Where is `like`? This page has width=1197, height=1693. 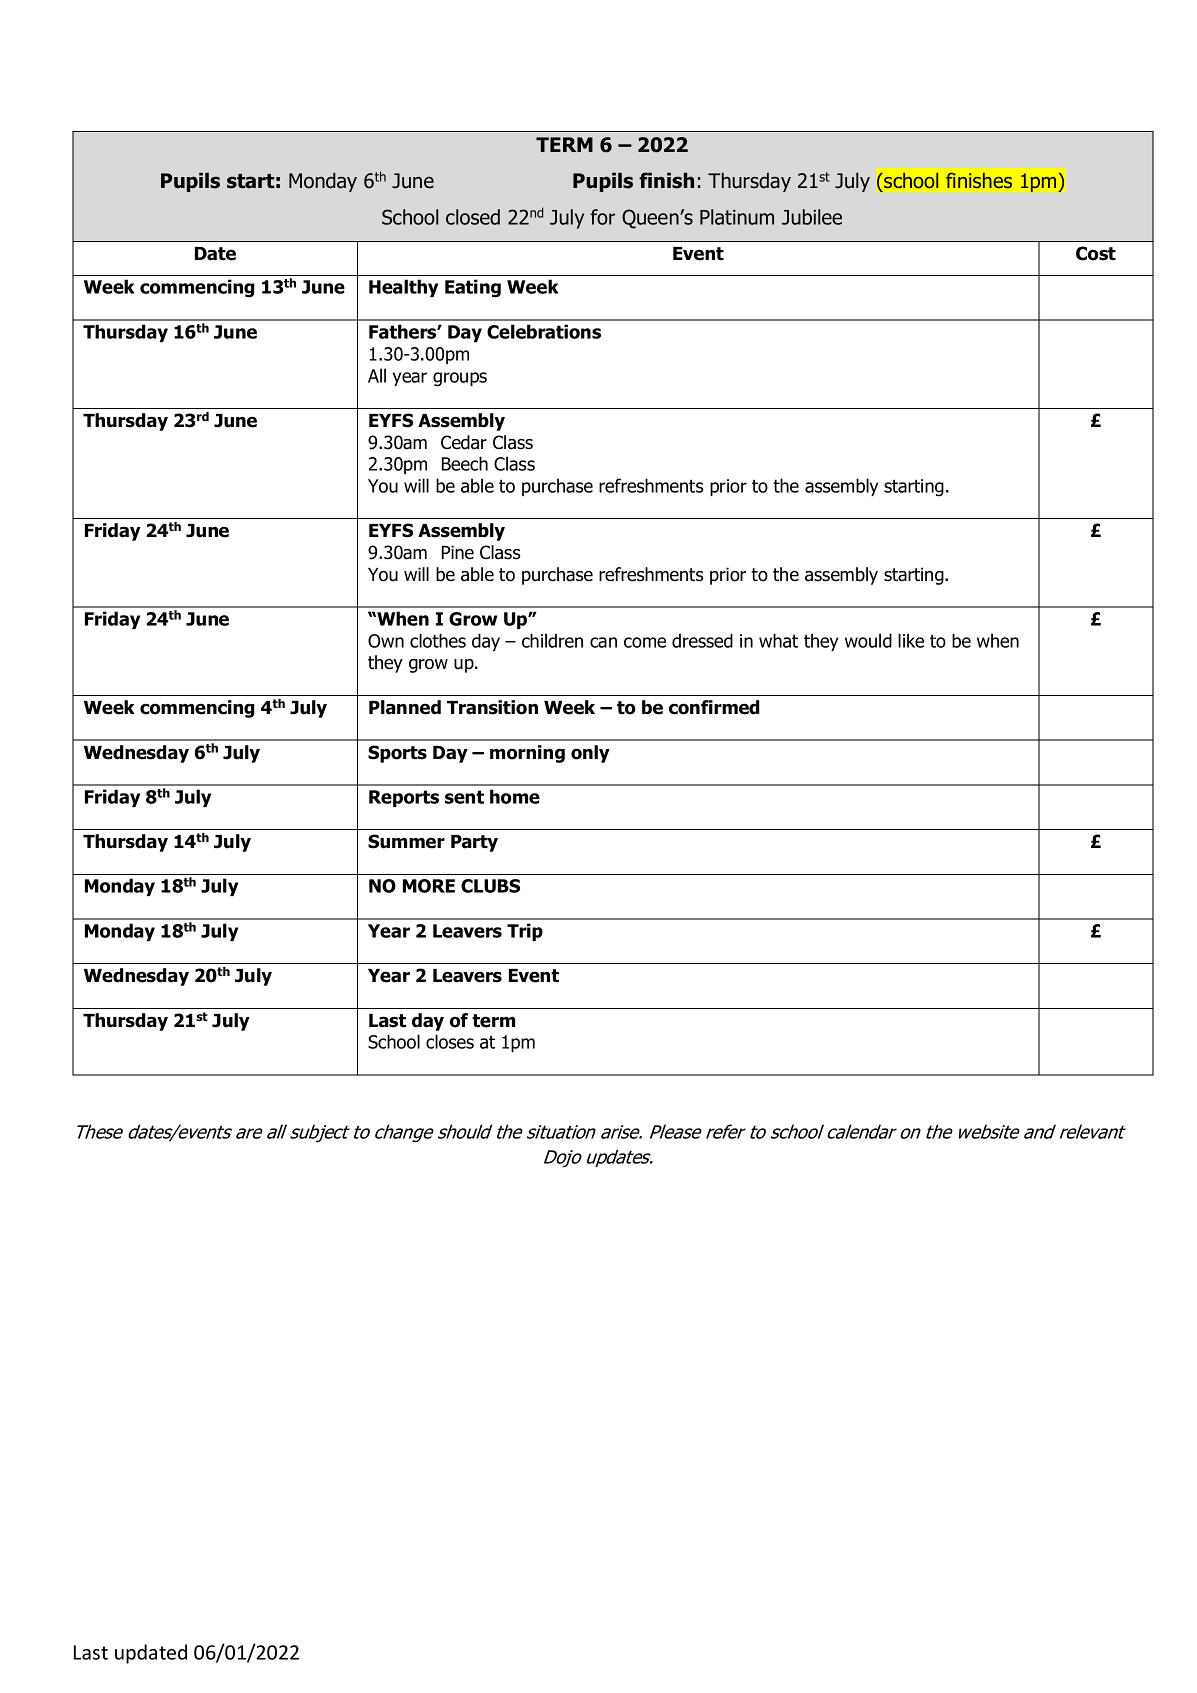
like is located at coordinates (911, 640).
